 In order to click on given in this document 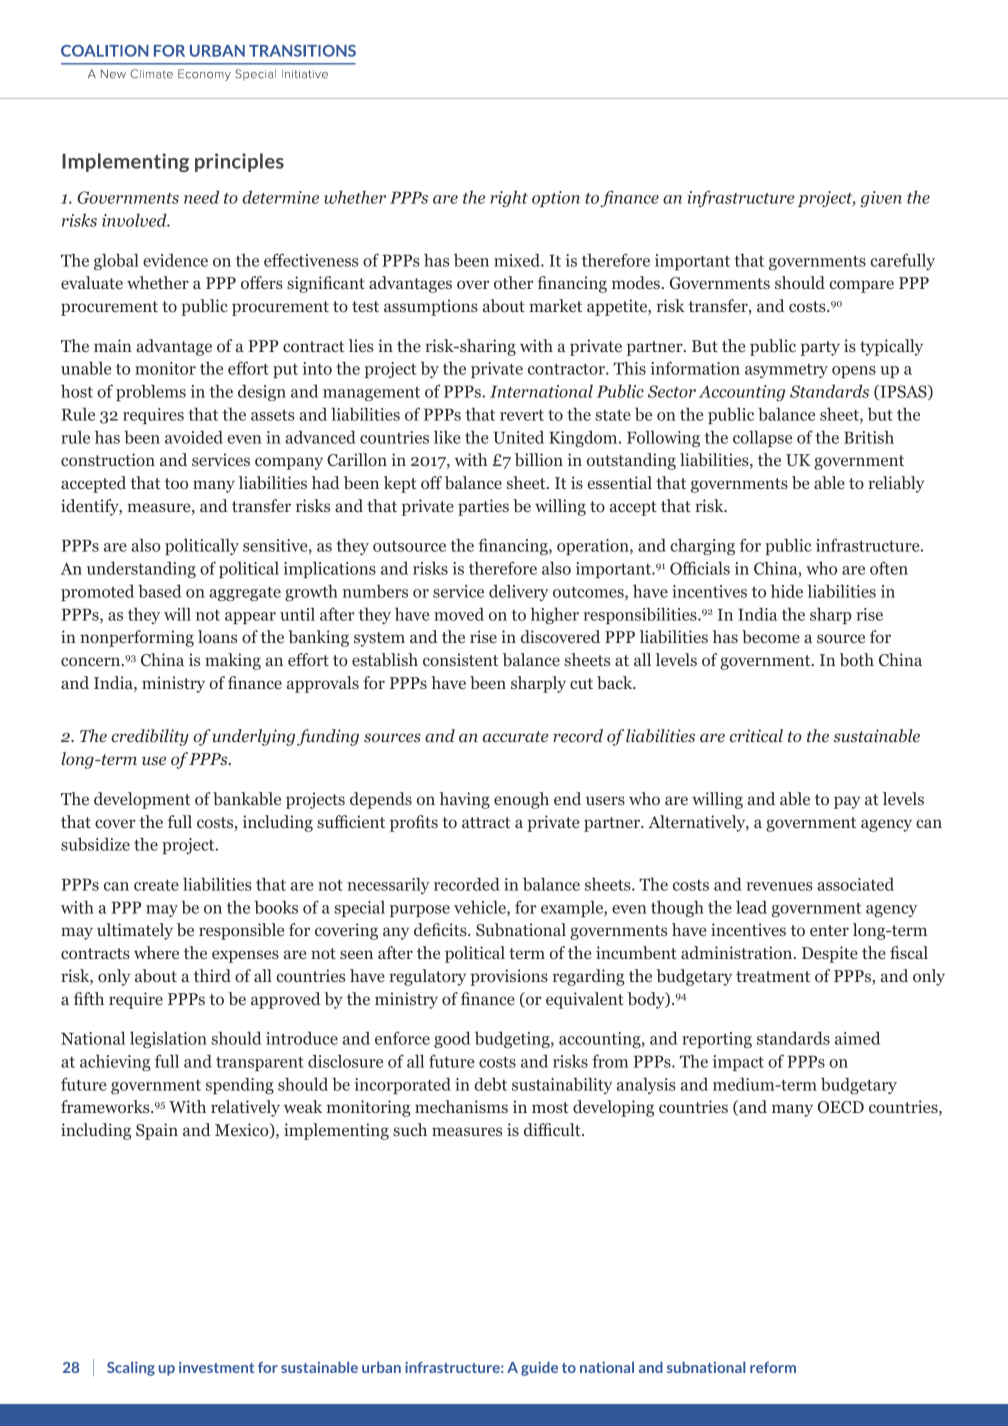, I will do `click(881, 199)`.
